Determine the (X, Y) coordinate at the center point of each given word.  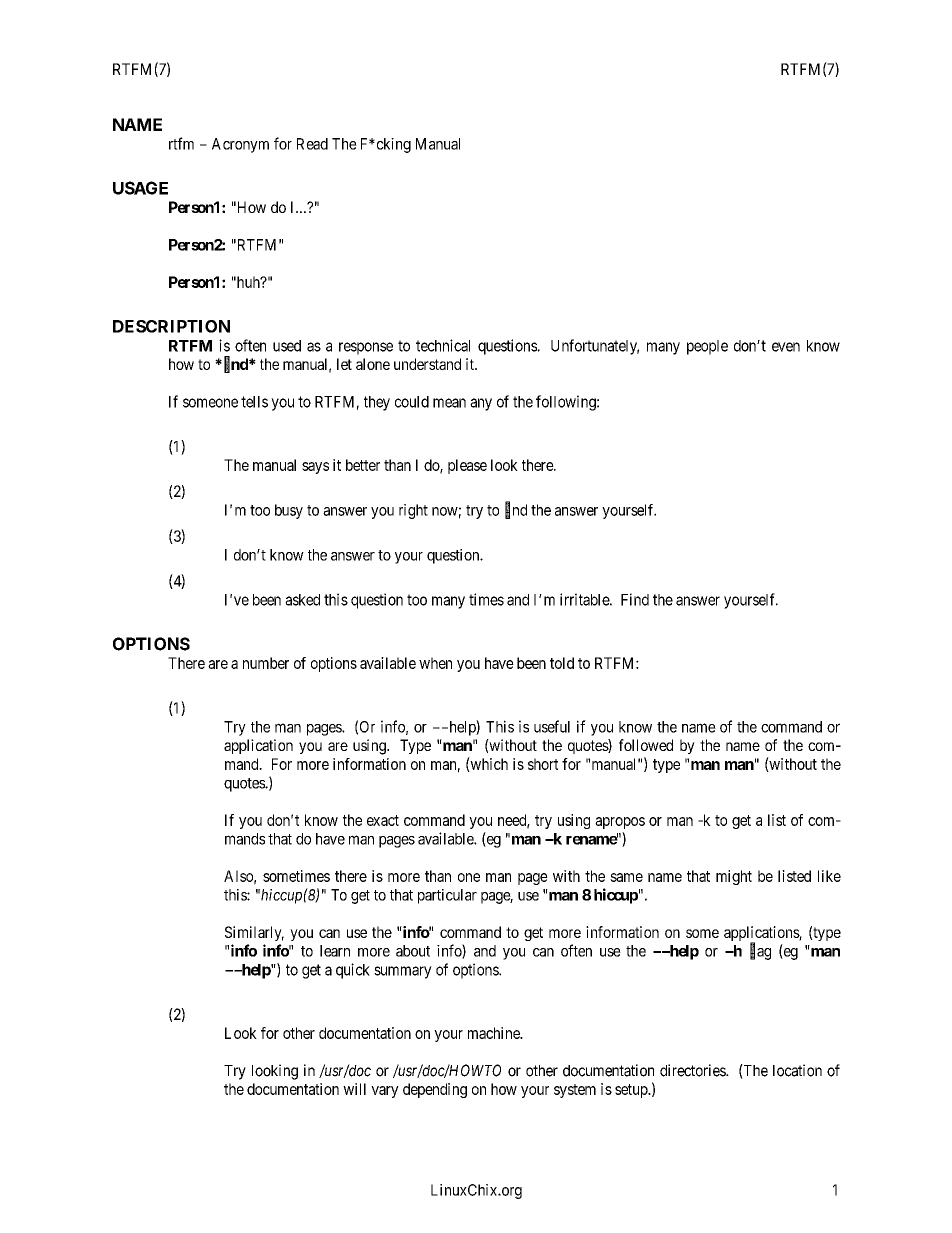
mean (449, 403)
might (734, 877)
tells (254, 402)
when (435, 663)
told (562, 663)
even (786, 347)
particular (447, 896)
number (266, 663)
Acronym (240, 145)
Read (312, 144)
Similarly (254, 933)
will (354, 1089)
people (707, 347)
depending (435, 1090)
